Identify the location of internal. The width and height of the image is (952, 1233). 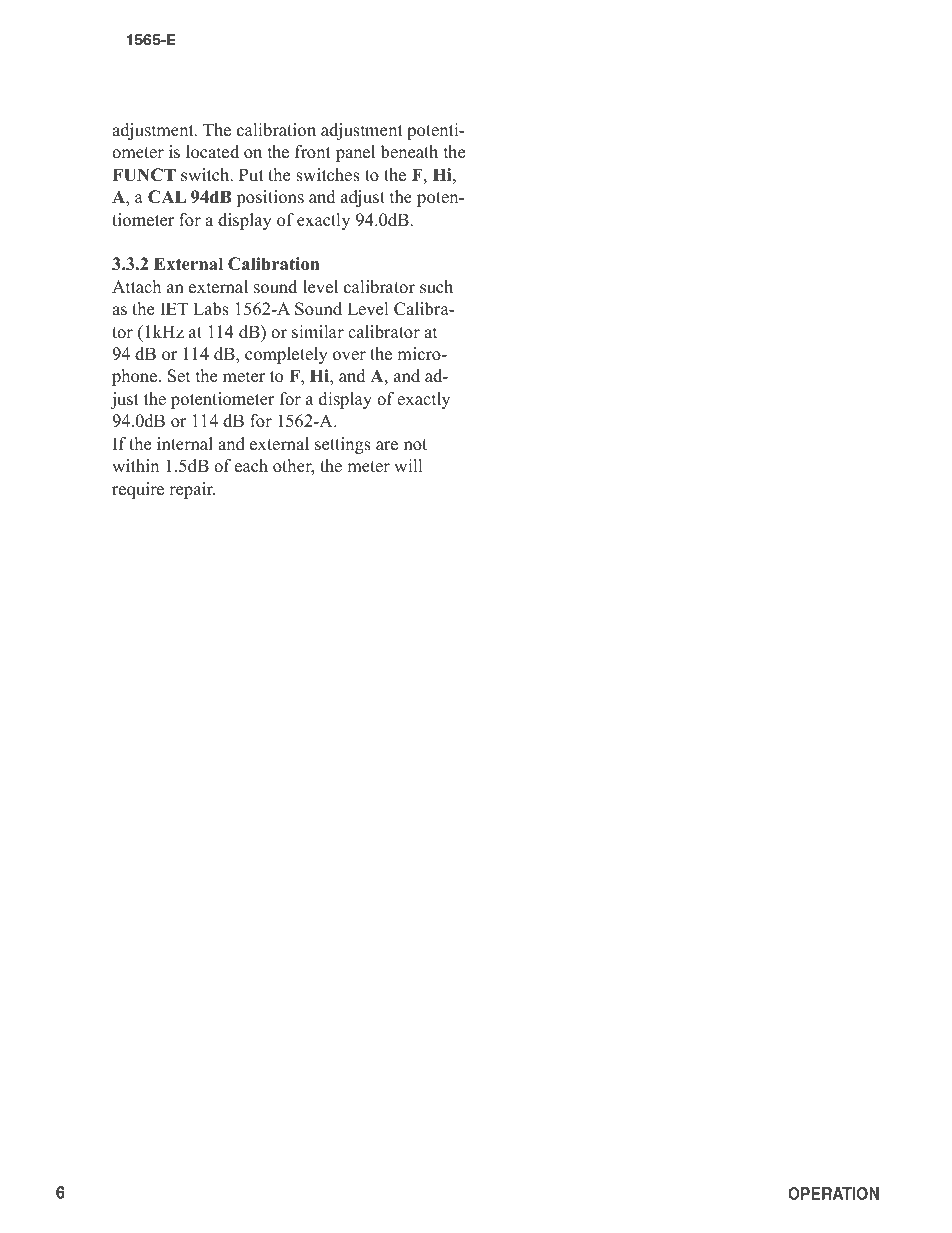
(185, 444).
